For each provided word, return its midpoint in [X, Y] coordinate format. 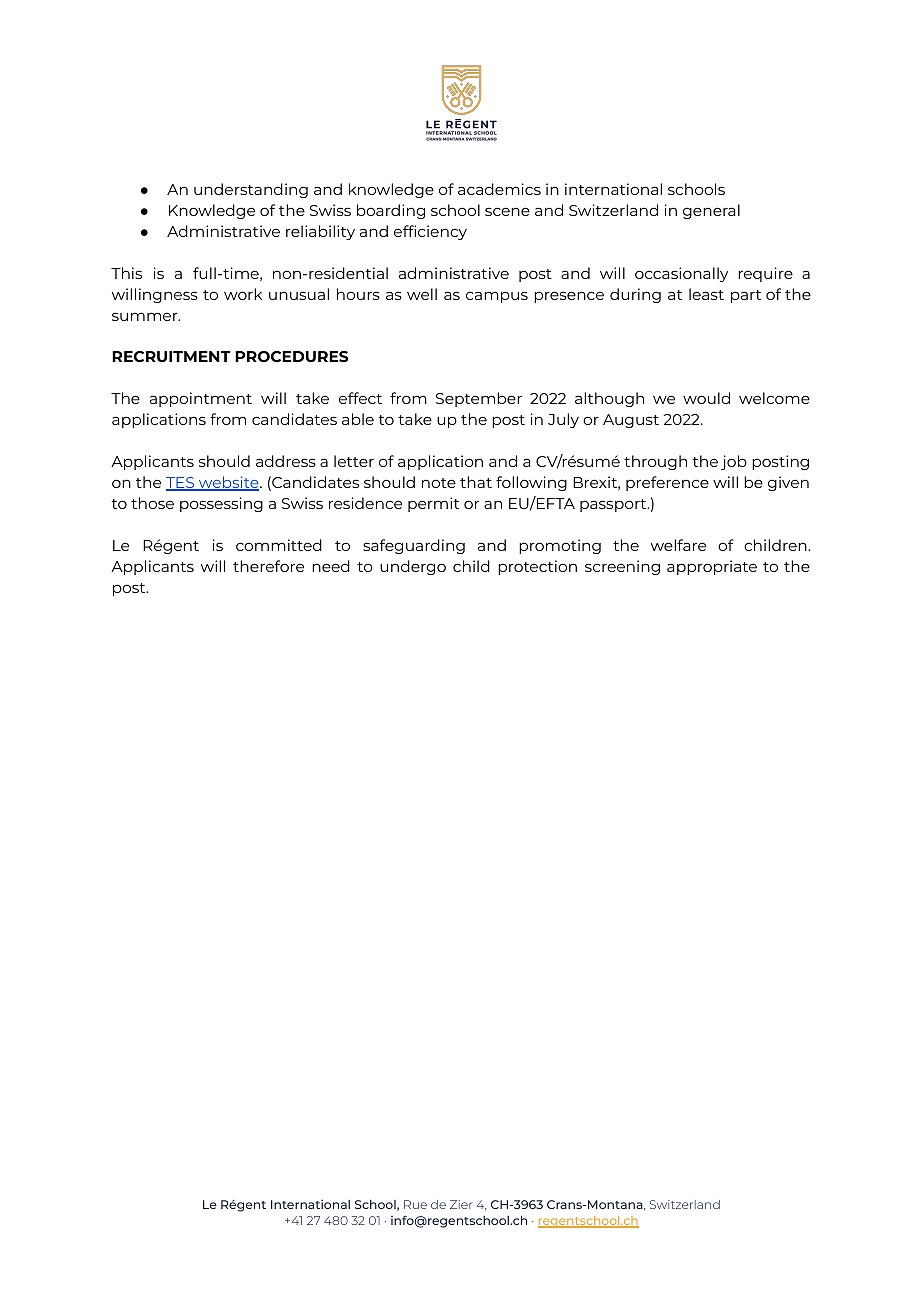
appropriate [712, 567]
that [476, 482]
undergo [413, 567]
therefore [268, 566]
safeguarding [414, 546]
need [331, 566]
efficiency [430, 232]
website [229, 483]
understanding [251, 190]
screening [622, 567]
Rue [415, 1204]
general [711, 211]
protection [537, 567]
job [734, 462]
